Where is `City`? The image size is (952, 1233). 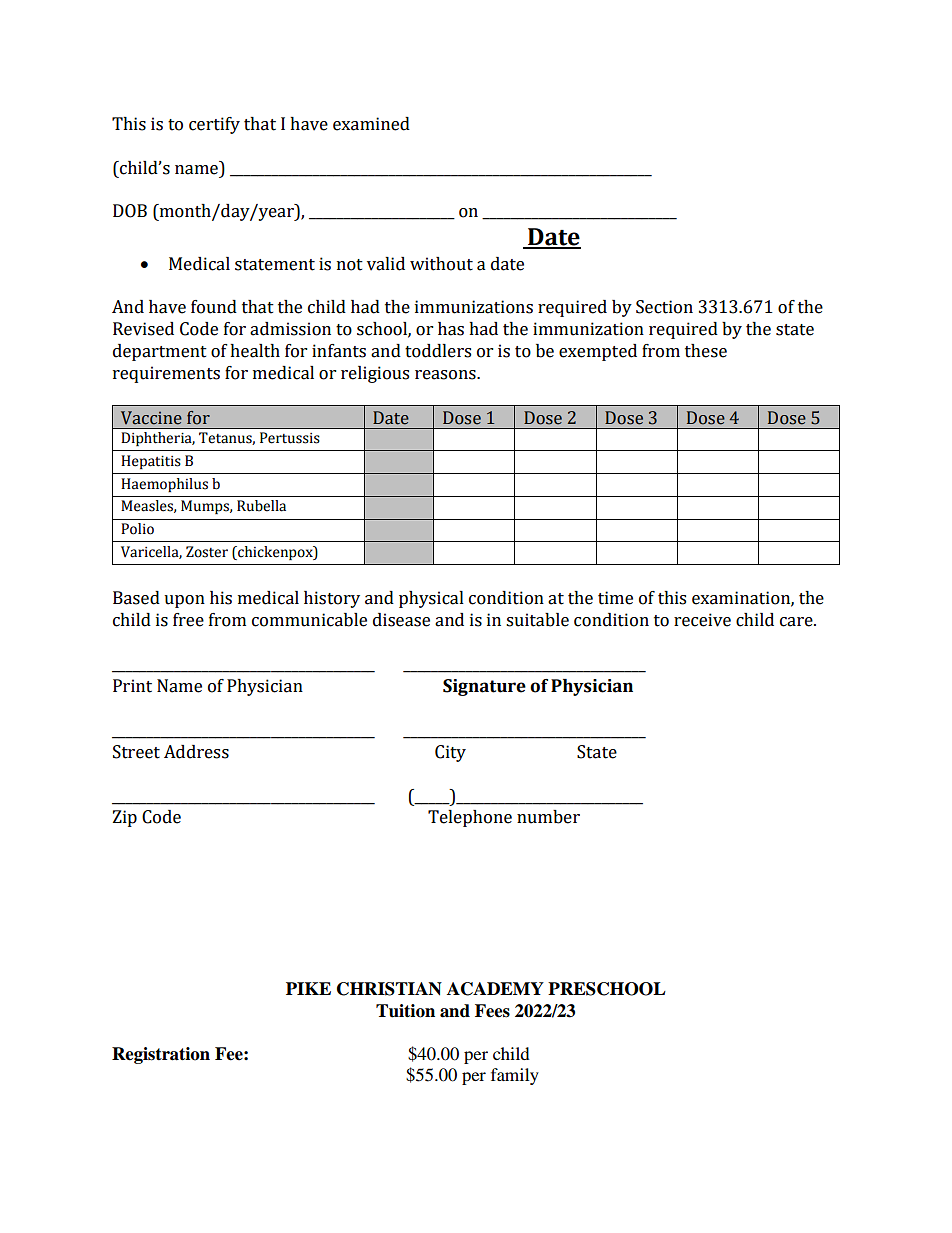 City is located at coordinates (450, 753).
